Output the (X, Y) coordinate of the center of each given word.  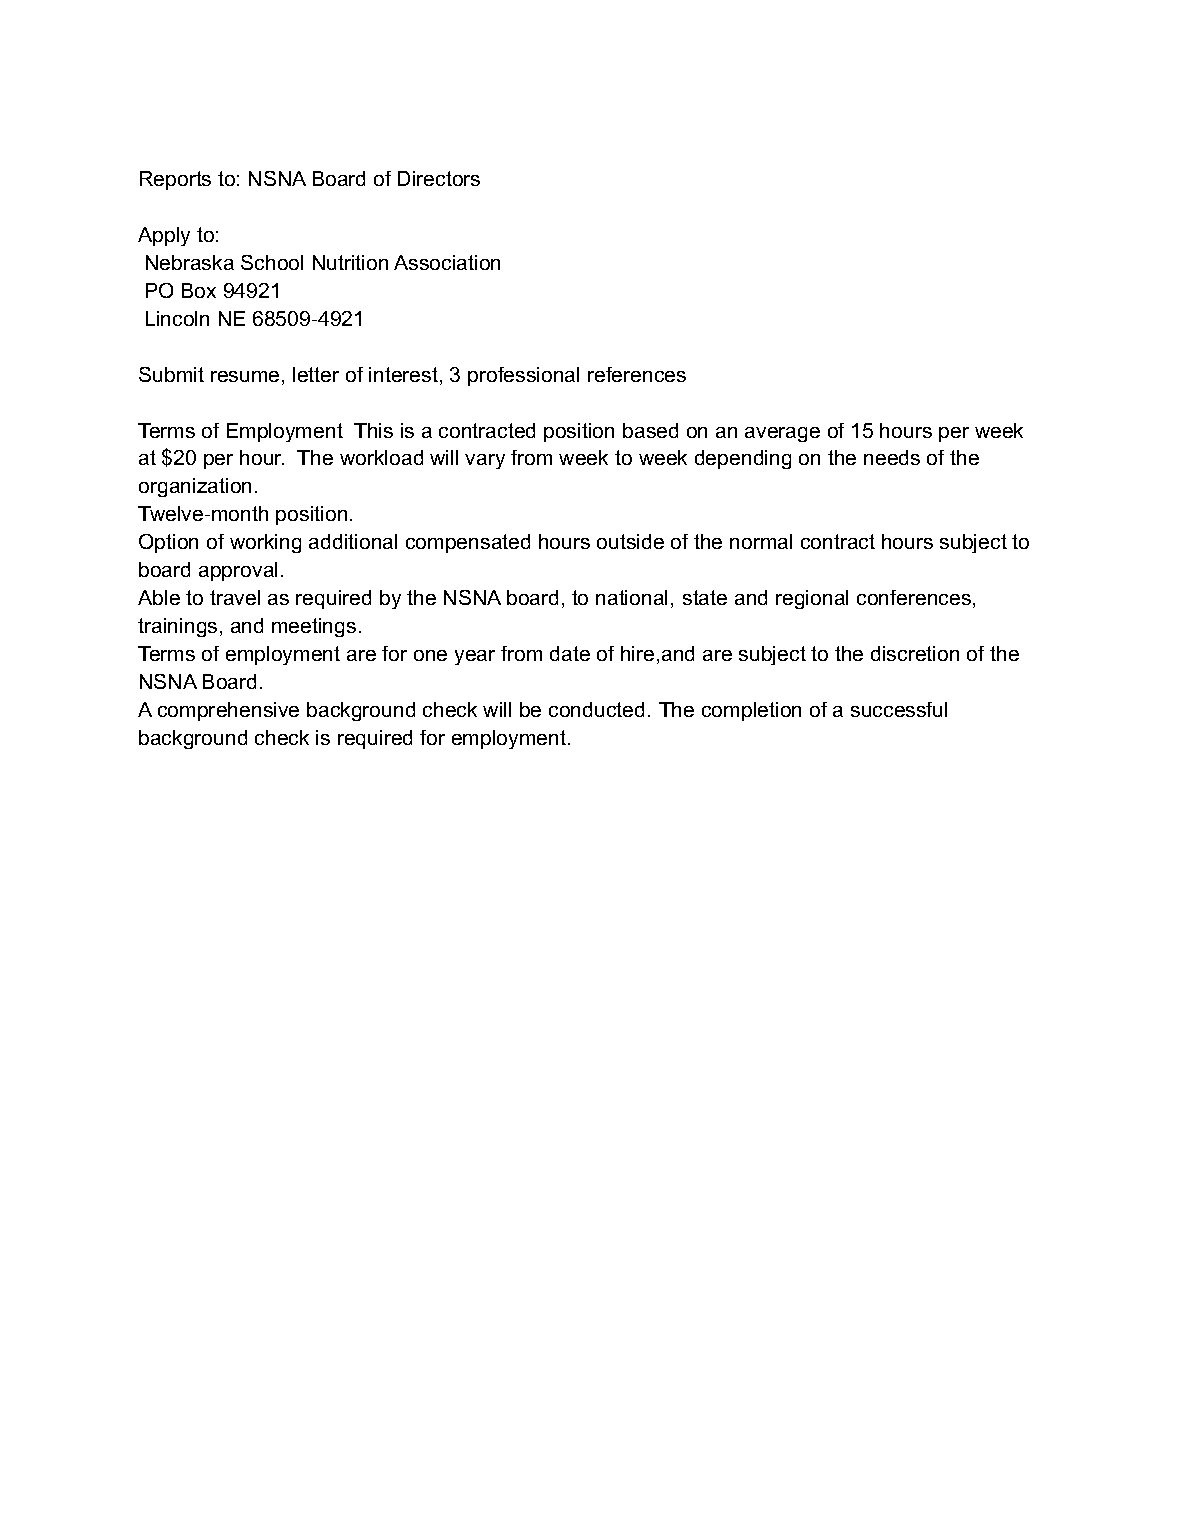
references (637, 374)
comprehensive (228, 711)
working (265, 543)
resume (245, 376)
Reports (175, 180)
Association (447, 262)
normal (761, 541)
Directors (439, 178)
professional (523, 376)
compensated (468, 543)
